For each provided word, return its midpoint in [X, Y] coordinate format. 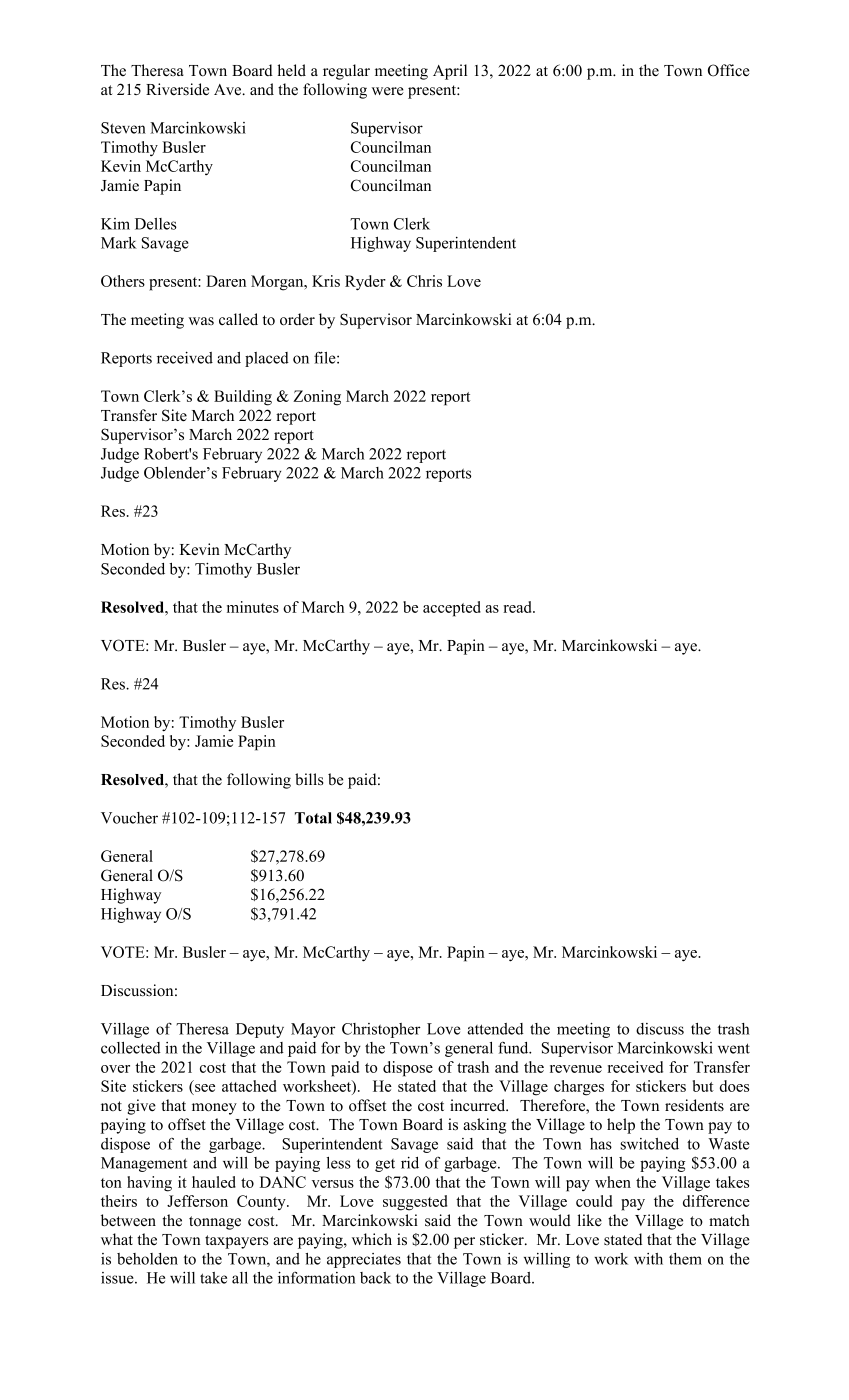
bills [309, 779]
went [734, 1048]
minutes [253, 607]
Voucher [129, 818]
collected [131, 1048]
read [518, 607]
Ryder [365, 283]
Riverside [177, 89]
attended [495, 1029]
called [238, 319]
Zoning [317, 398]
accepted [452, 609]
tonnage [215, 1223]
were [388, 91]
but [703, 1086]
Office [729, 70]
